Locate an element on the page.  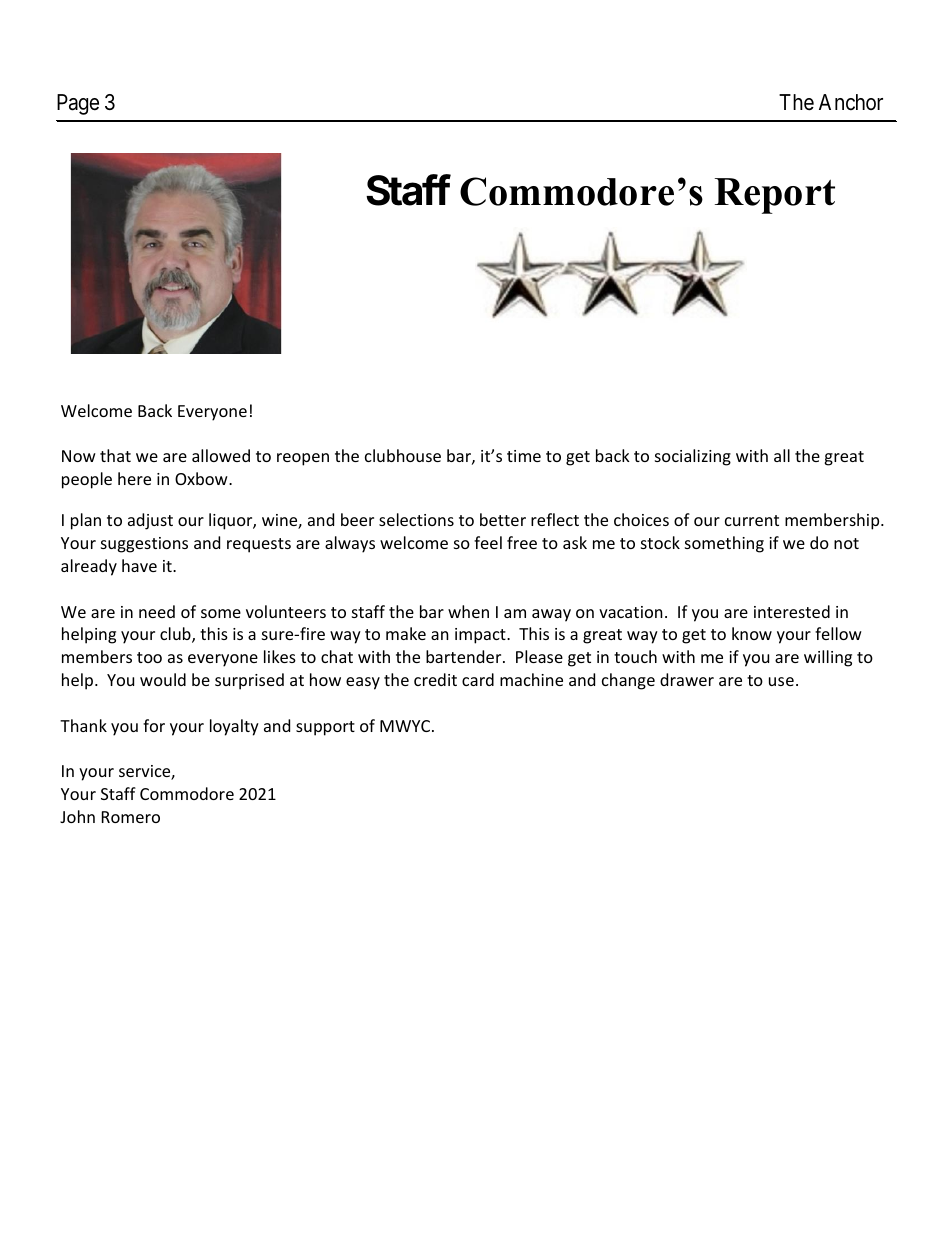
drawer is located at coordinates (687, 679).
